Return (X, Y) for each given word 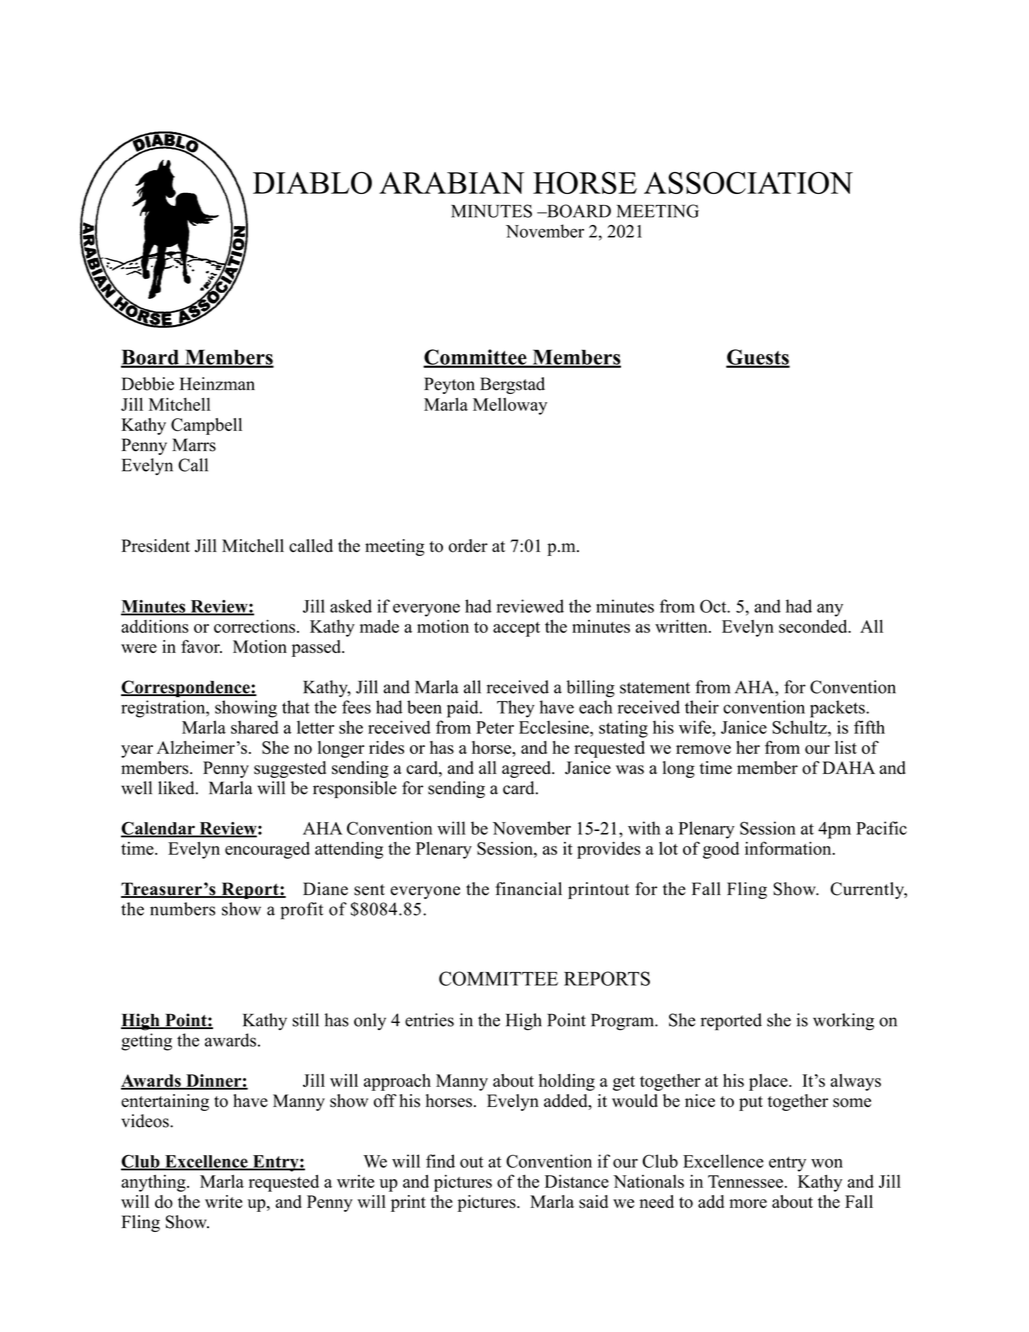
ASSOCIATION (748, 183)
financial (528, 889)
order (468, 546)
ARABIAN (451, 183)
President (156, 546)
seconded (814, 626)
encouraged (267, 850)
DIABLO (312, 183)
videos (146, 1121)
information (789, 848)
